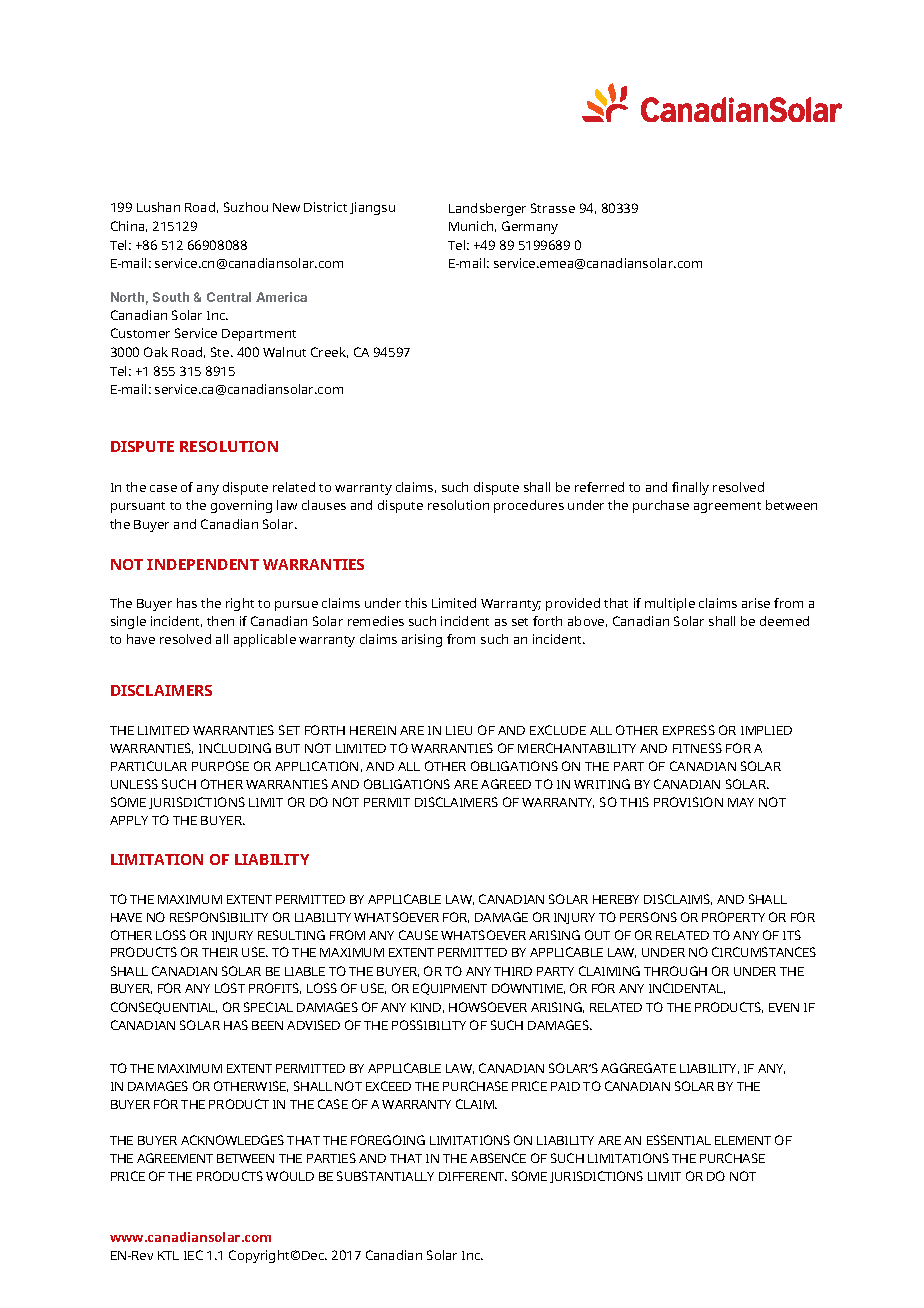 The width and height of the page is (924, 1308). What do you see at coordinates (529, 506) in the page?
I see `procedures` at bounding box center [529, 506].
